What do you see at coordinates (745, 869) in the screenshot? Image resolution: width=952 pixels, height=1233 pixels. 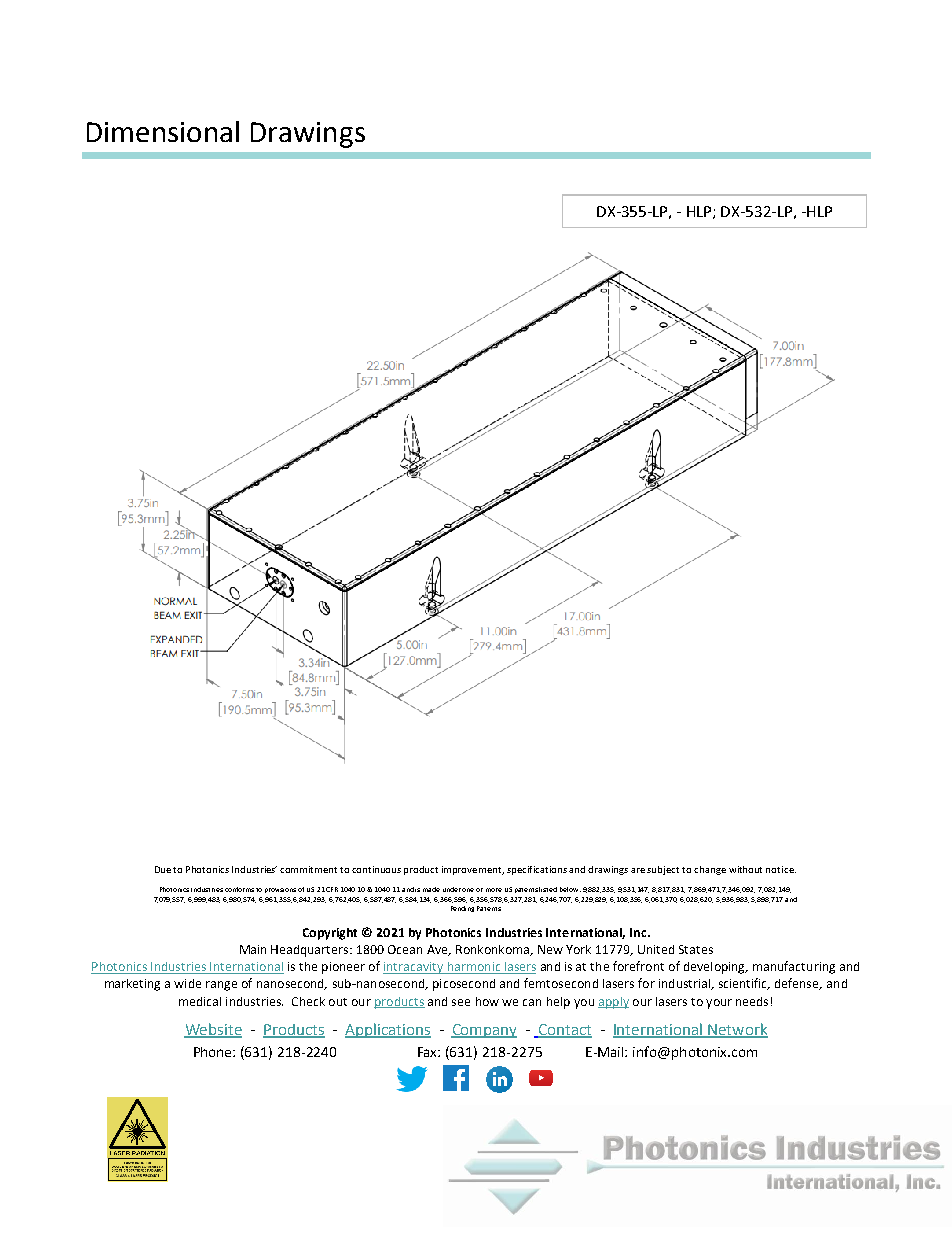 I see `without` at bounding box center [745, 869].
